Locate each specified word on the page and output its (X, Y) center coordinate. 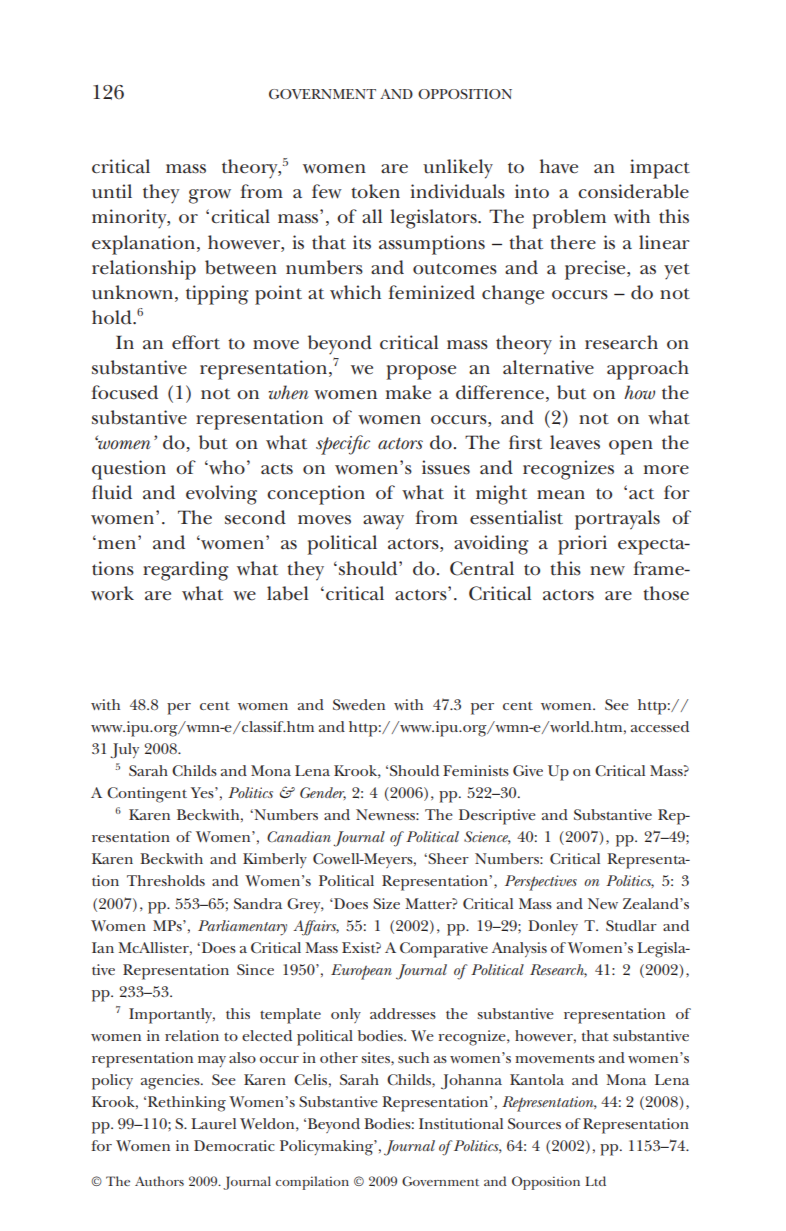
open (631, 447)
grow (210, 196)
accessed (660, 726)
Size (386, 903)
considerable (633, 191)
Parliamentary (242, 927)
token (375, 191)
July (124, 750)
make (408, 392)
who (226, 467)
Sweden (359, 704)
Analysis (519, 949)
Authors (159, 1181)
